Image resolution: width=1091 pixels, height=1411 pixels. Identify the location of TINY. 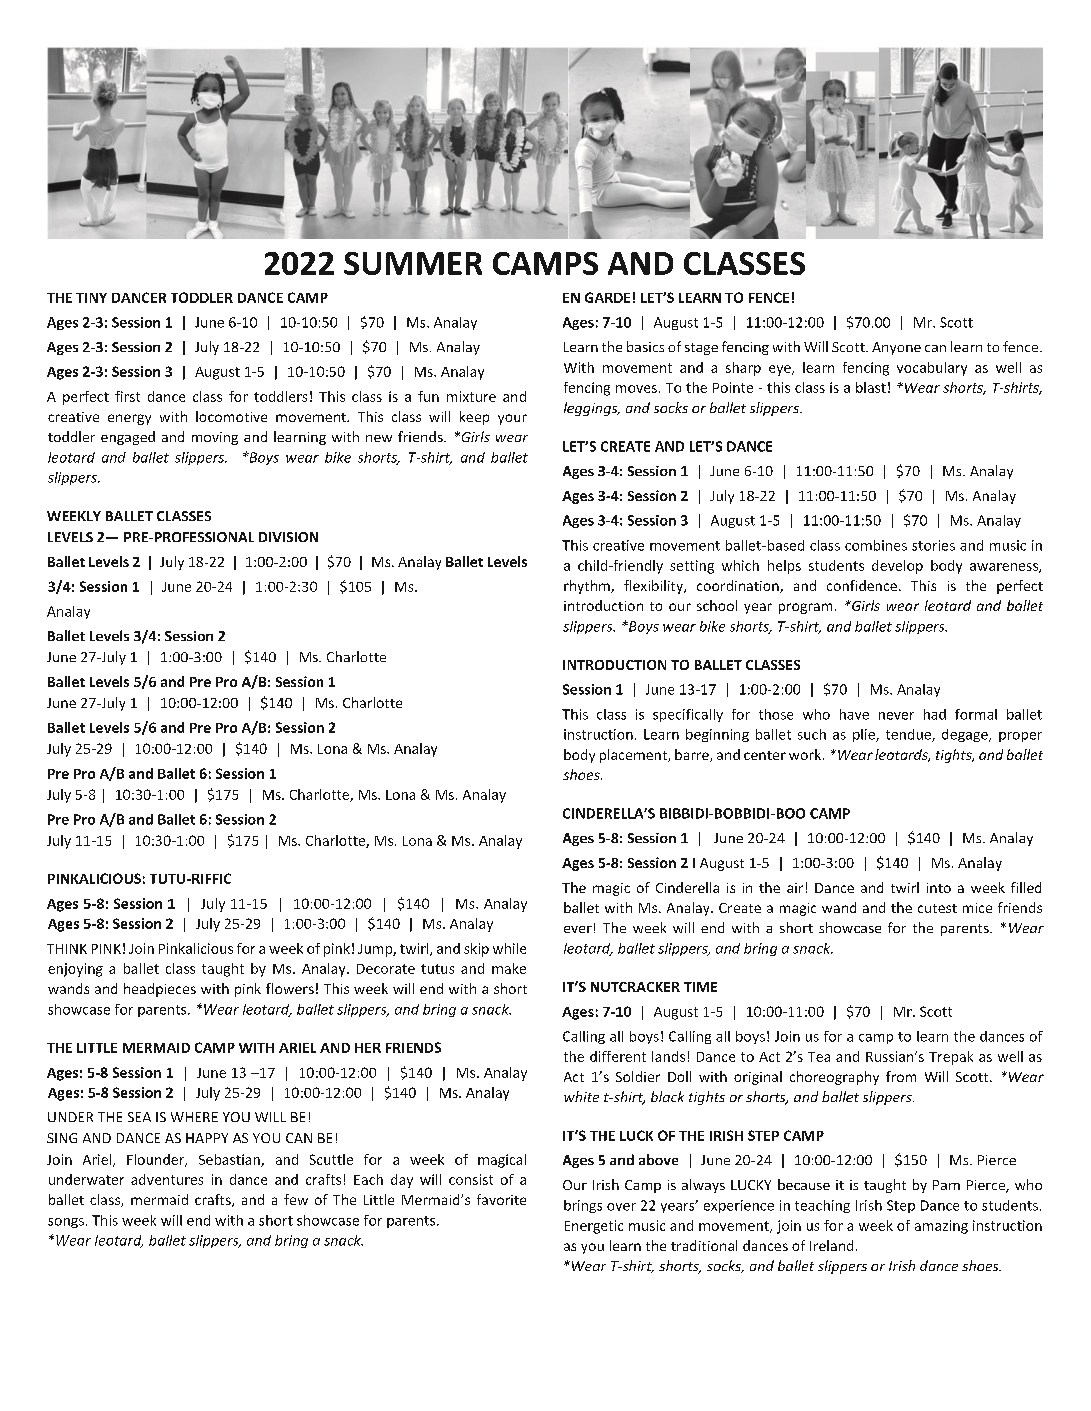
(91, 298).
